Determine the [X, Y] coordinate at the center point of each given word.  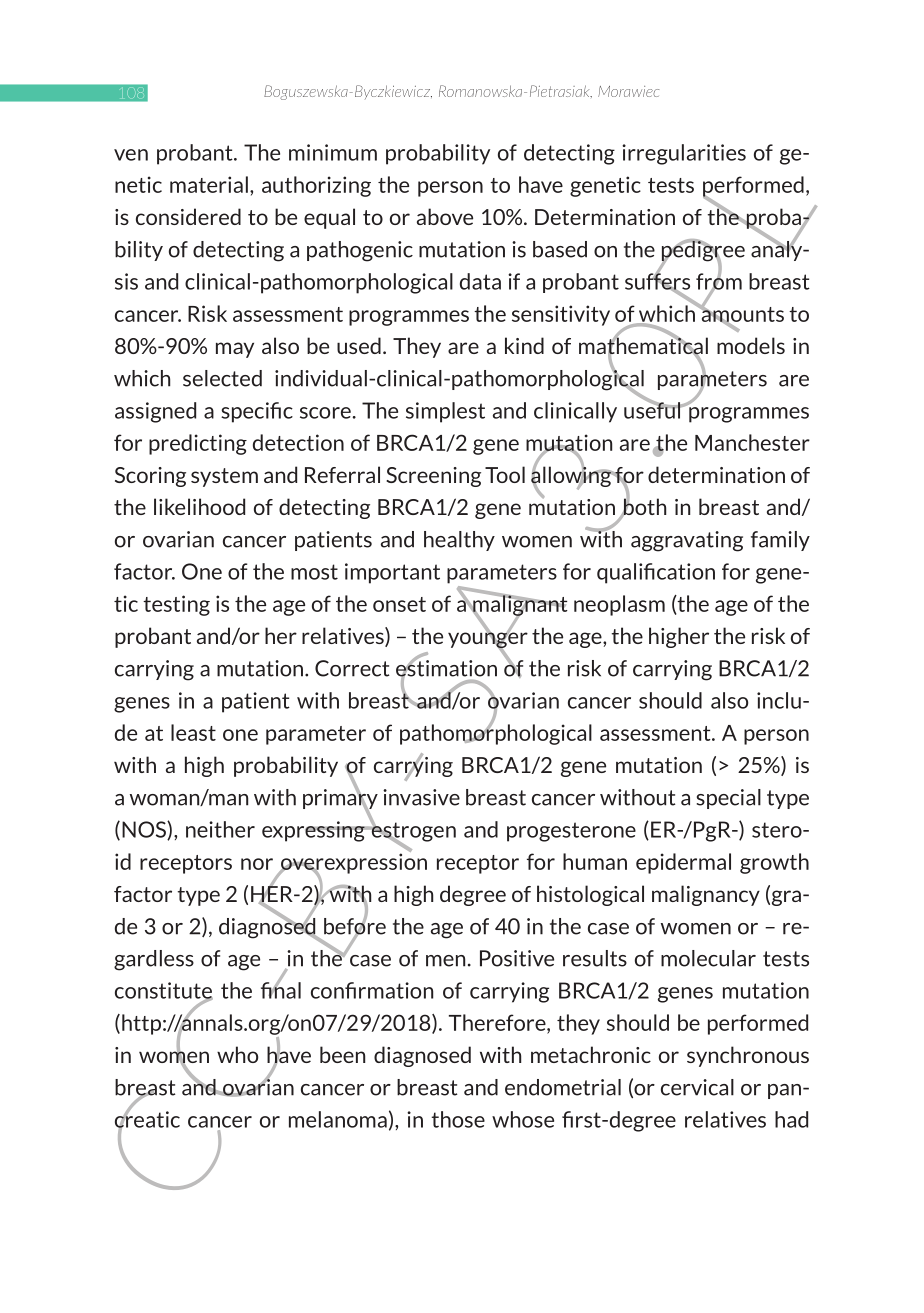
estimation [446, 668]
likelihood [199, 506]
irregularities [684, 154]
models [751, 345]
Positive [517, 958]
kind [524, 345]
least [193, 732]
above [445, 216]
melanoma [338, 1119]
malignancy [706, 895]
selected [222, 378]
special [729, 799]
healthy [459, 541]
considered [188, 216]
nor [257, 864]
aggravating [687, 541]
